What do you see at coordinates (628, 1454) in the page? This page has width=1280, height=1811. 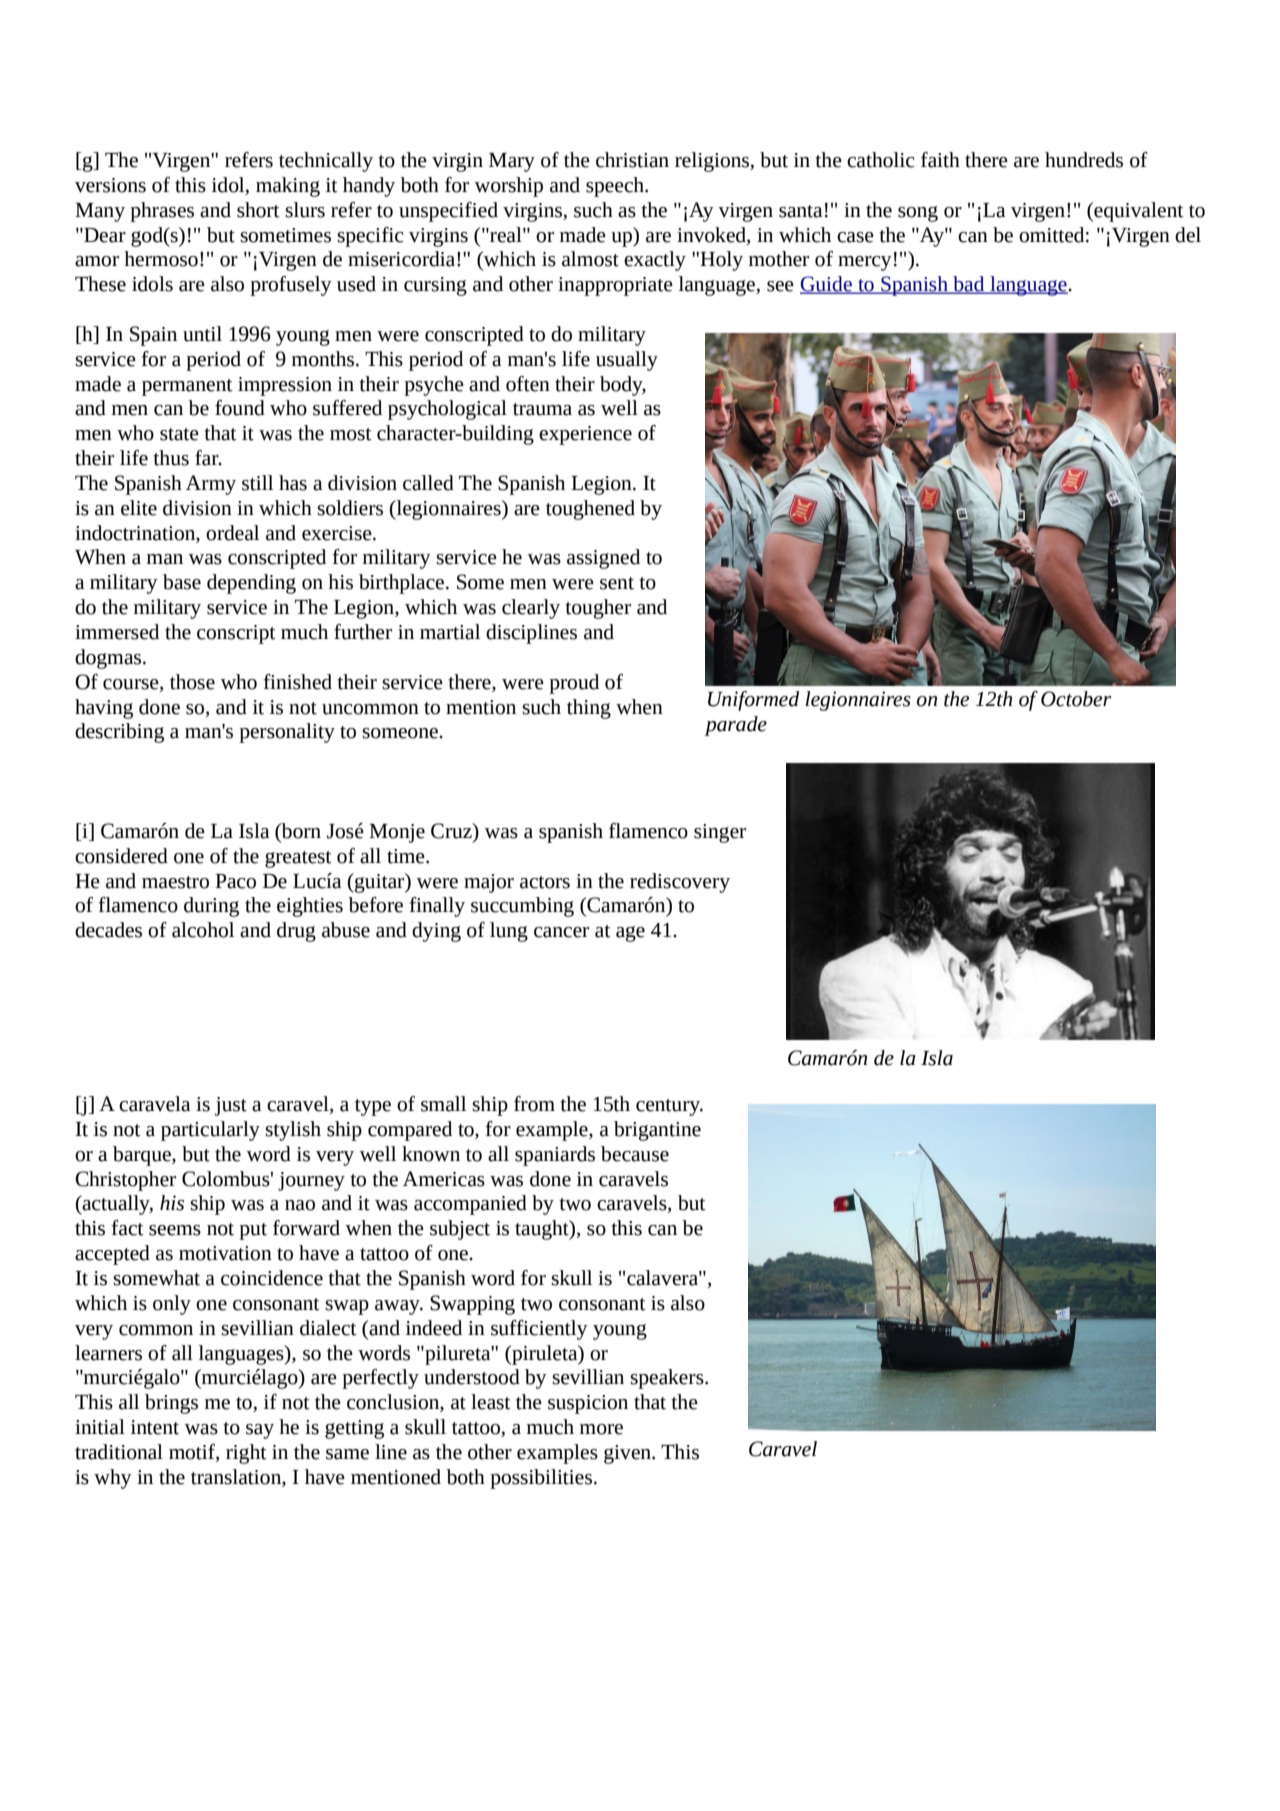 I see `given` at bounding box center [628, 1454].
